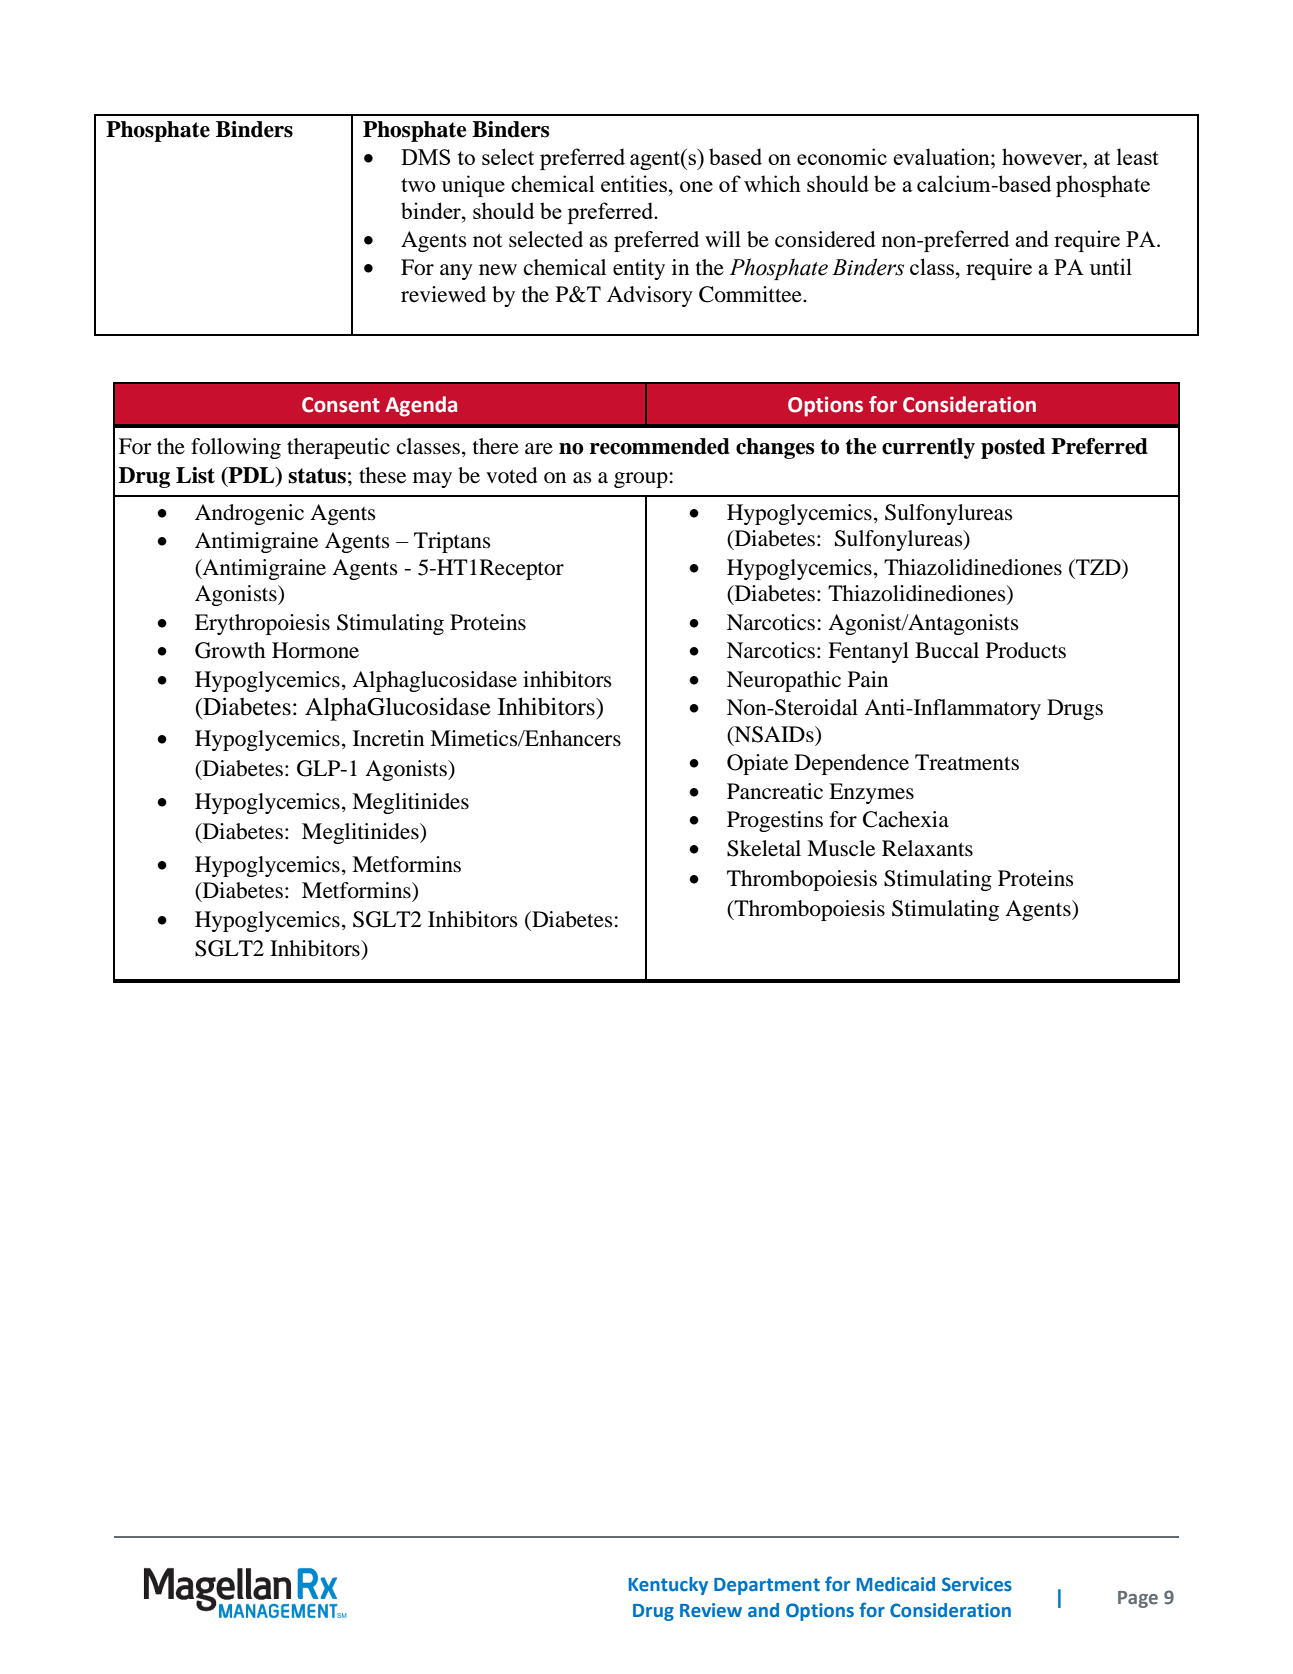 This page has width=1293, height=1674. What do you see at coordinates (418, 185) in the page?
I see `two` at bounding box center [418, 185].
